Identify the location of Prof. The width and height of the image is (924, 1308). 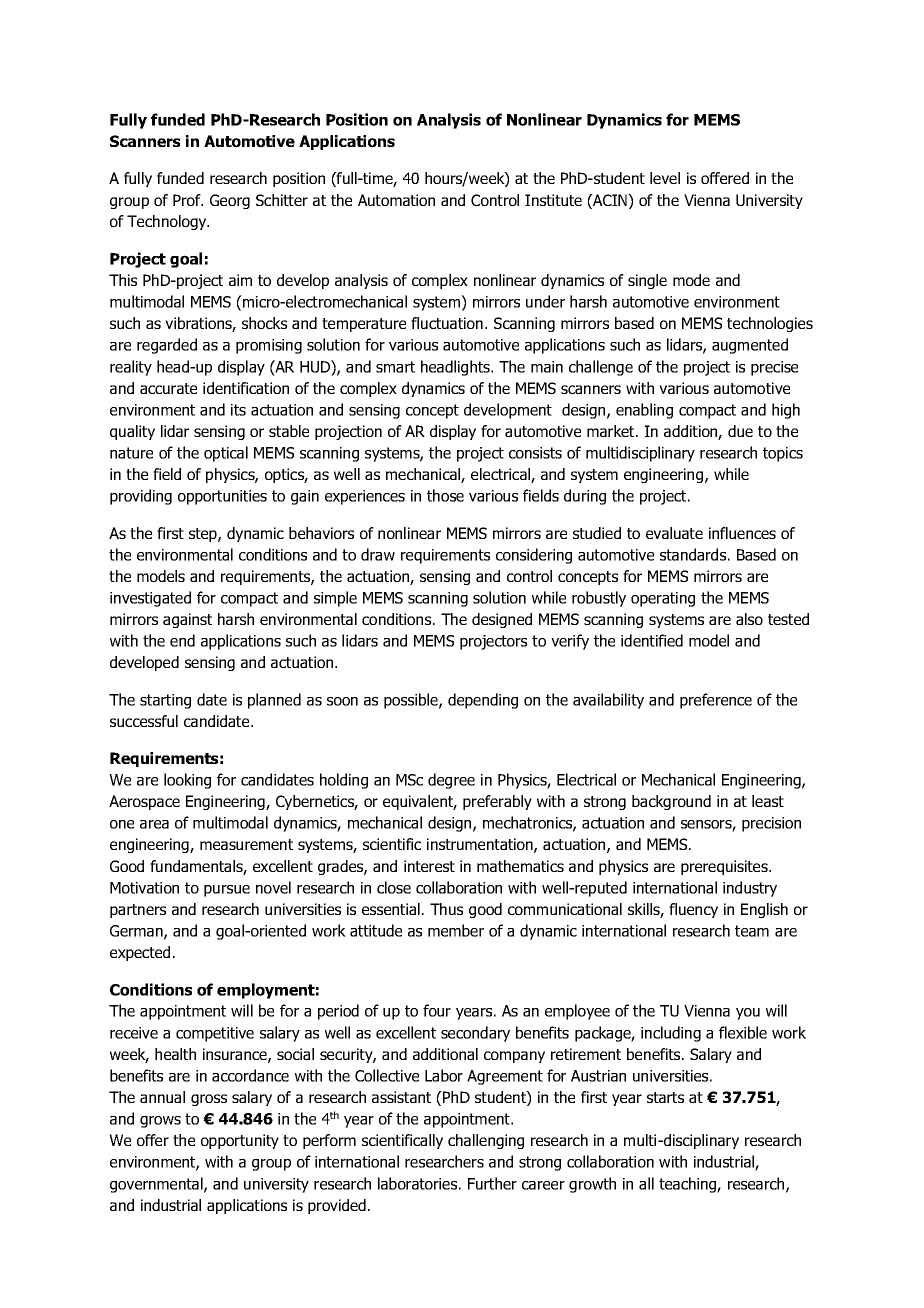
(188, 200).
